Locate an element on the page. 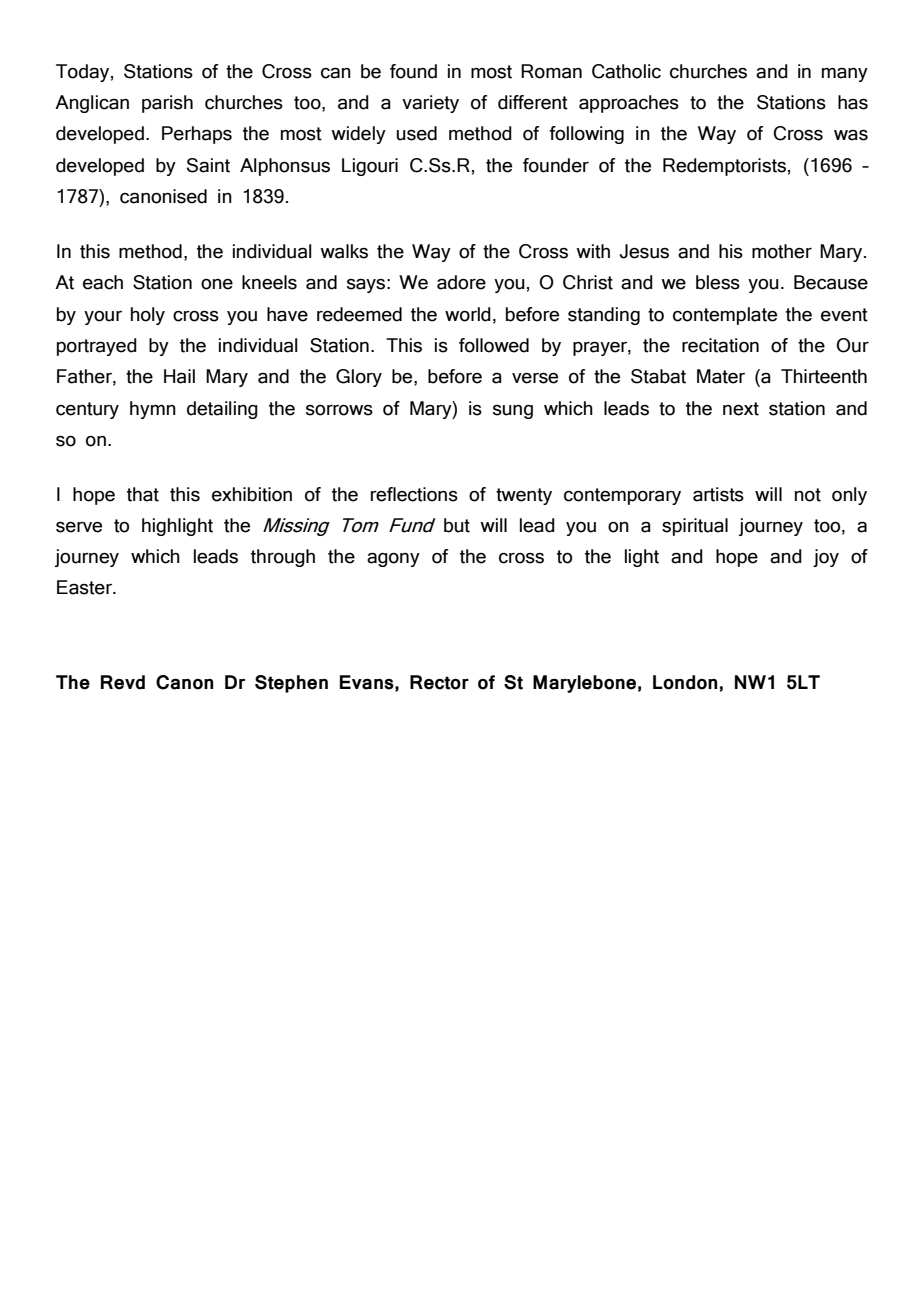 Image resolution: width=924 pixels, height=1308 pixels. bless is located at coordinates (718, 282).
